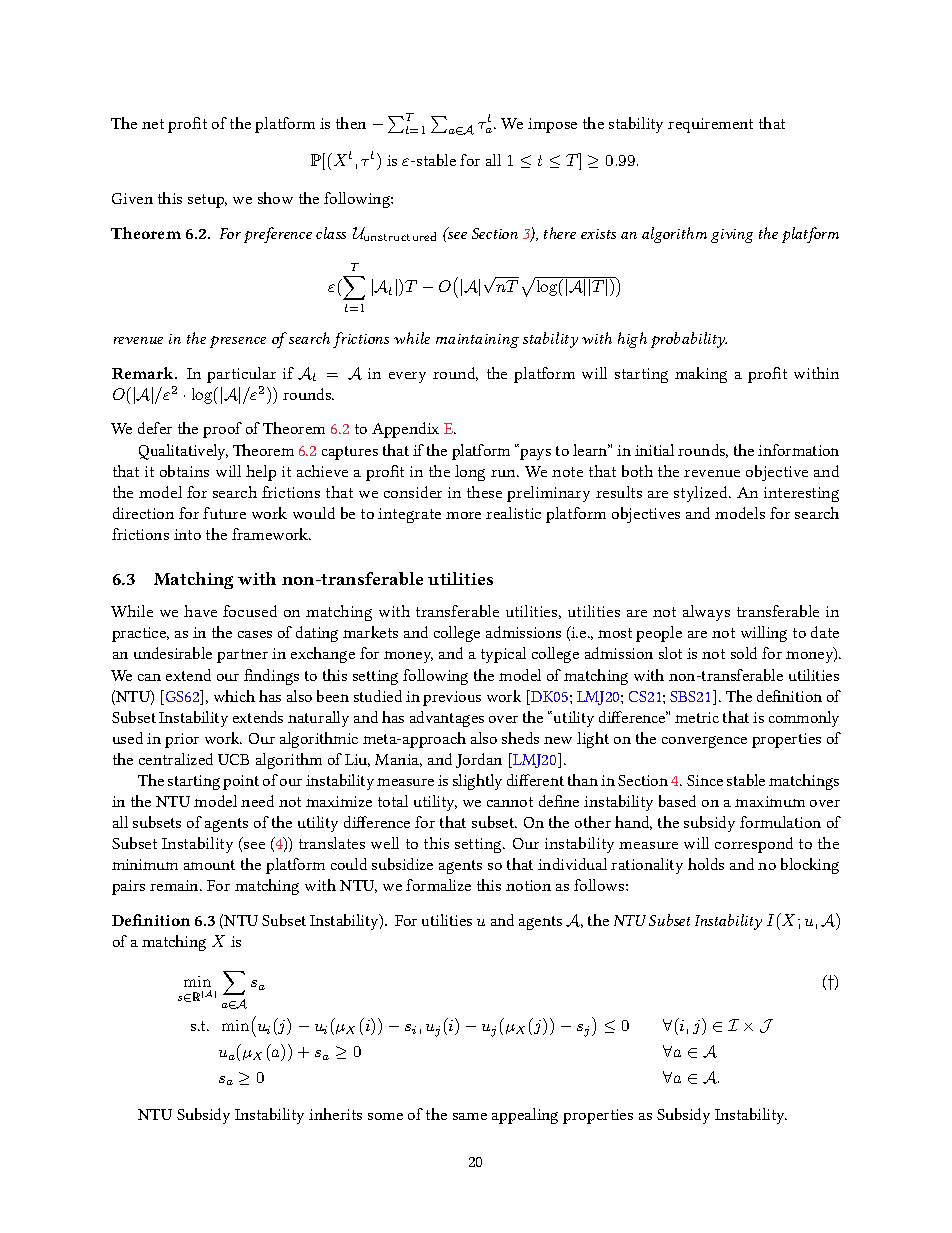 The image size is (952, 1233). Describe the element at coordinates (470, 473) in the page. I see `long` at that location.
